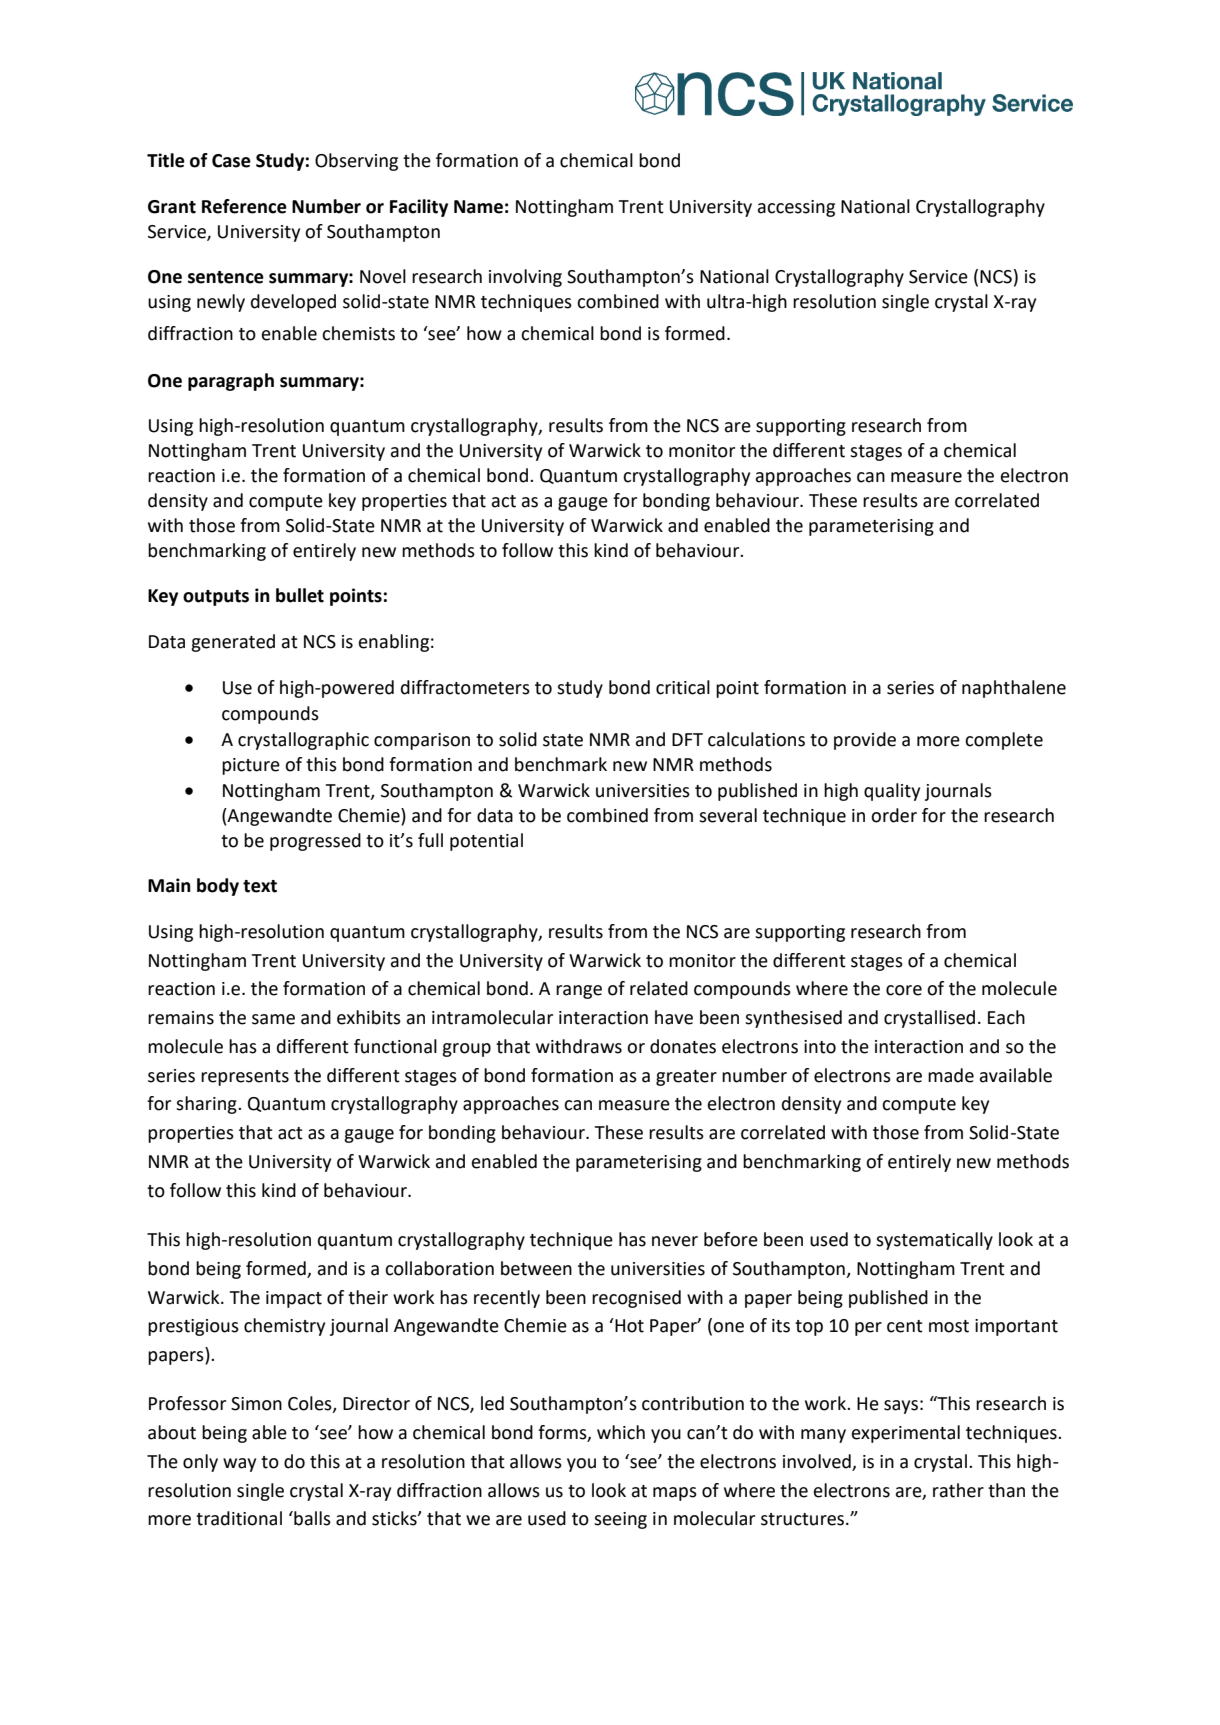 The height and width of the page is (1725, 1220). I want to click on represents, so click(245, 1078).
